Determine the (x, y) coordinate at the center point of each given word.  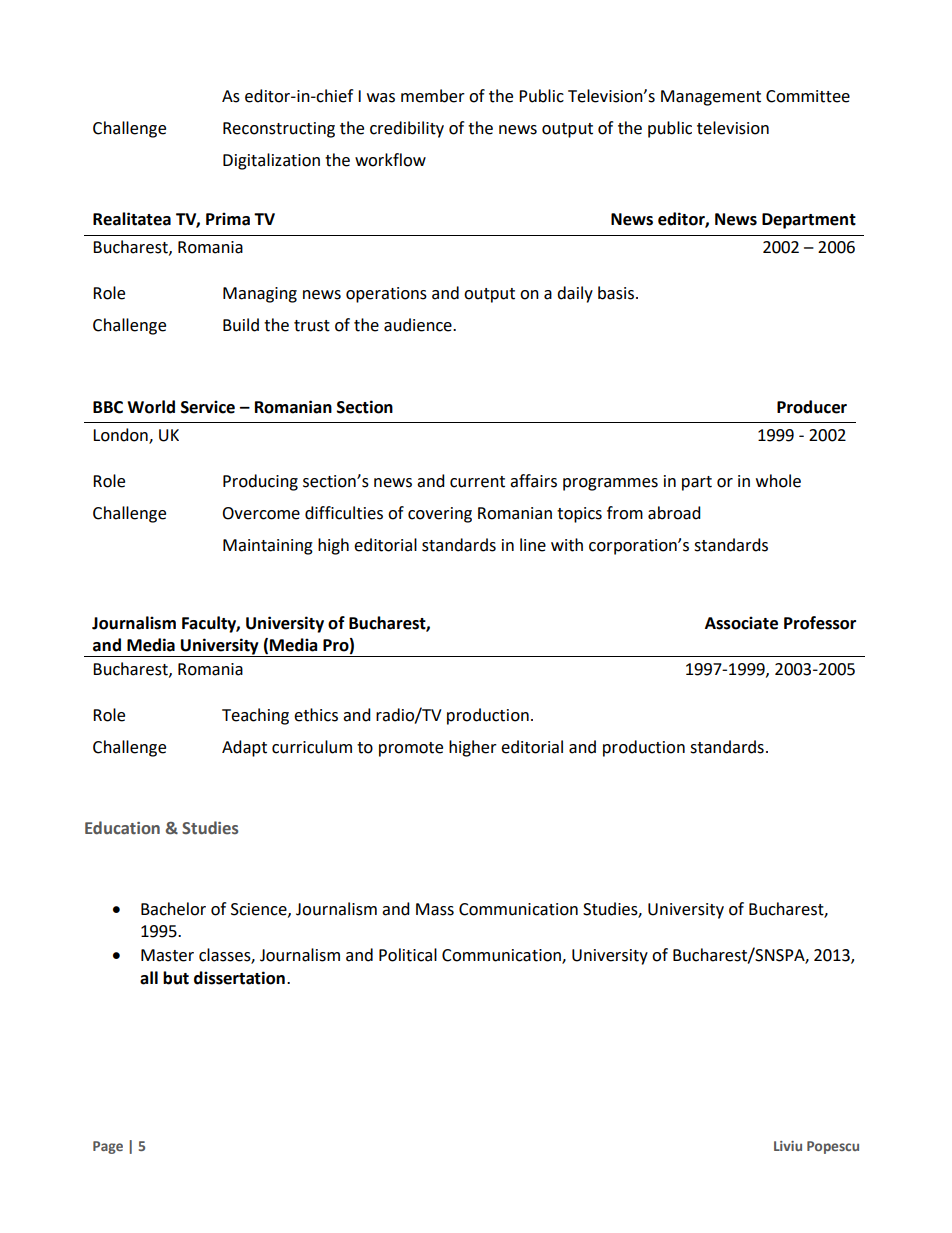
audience (419, 325)
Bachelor (173, 909)
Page (108, 1147)
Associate (741, 623)
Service (208, 407)
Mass (435, 909)
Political (408, 955)
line (533, 545)
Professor (820, 623)
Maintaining (268, 547)
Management (711, 98)
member (433, 96)
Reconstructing (279, 130)
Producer (812, 407)
